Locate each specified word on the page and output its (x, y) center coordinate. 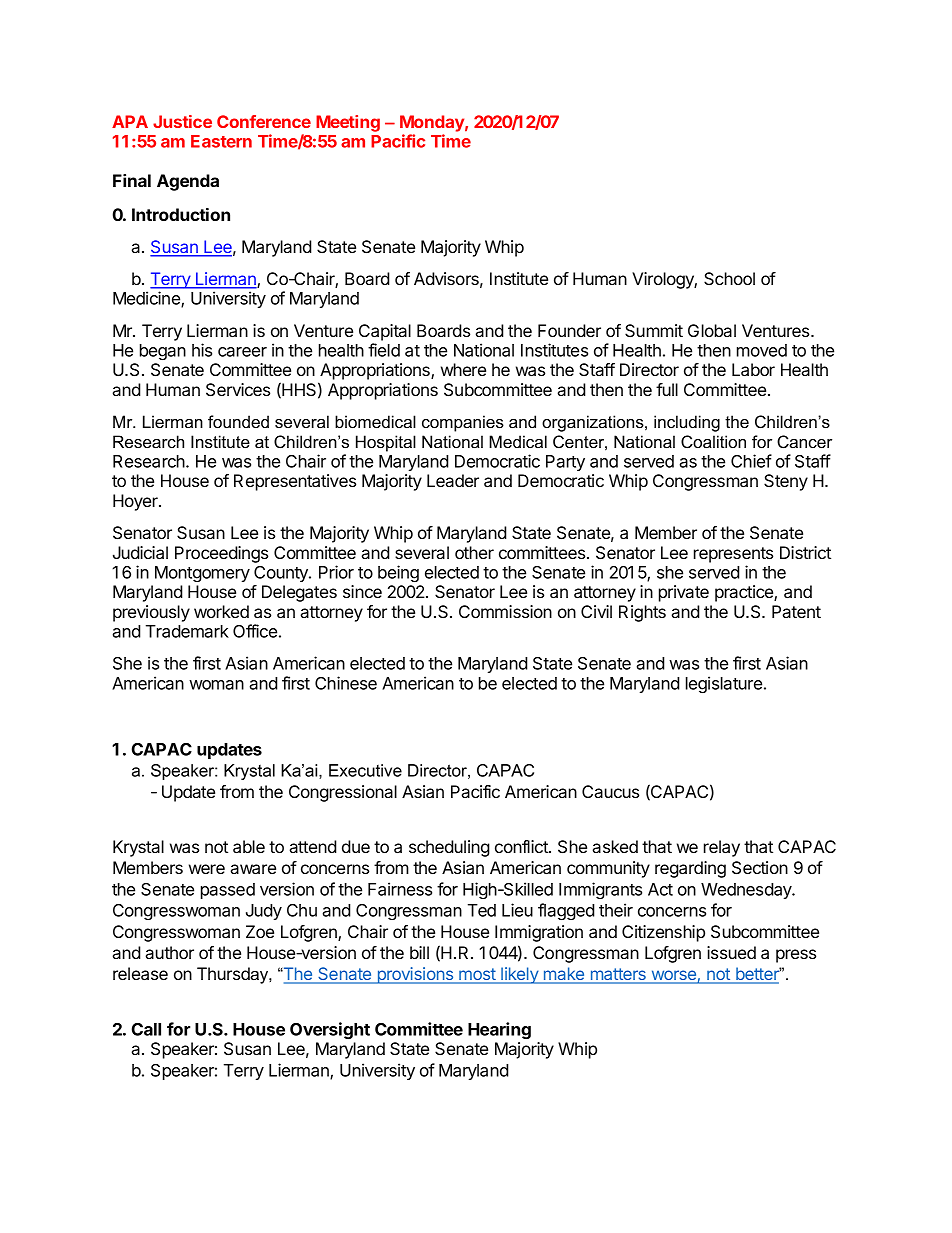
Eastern (221, 141)
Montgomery (202, 574)
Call (146, 1029)
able (249, 846)
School (729, 278)
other (474, 552)
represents (733, 555)
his (202, 350)
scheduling (449, 848)
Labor (753, 369)
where (463, 369)
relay (722, 848)
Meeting (348, 123)
